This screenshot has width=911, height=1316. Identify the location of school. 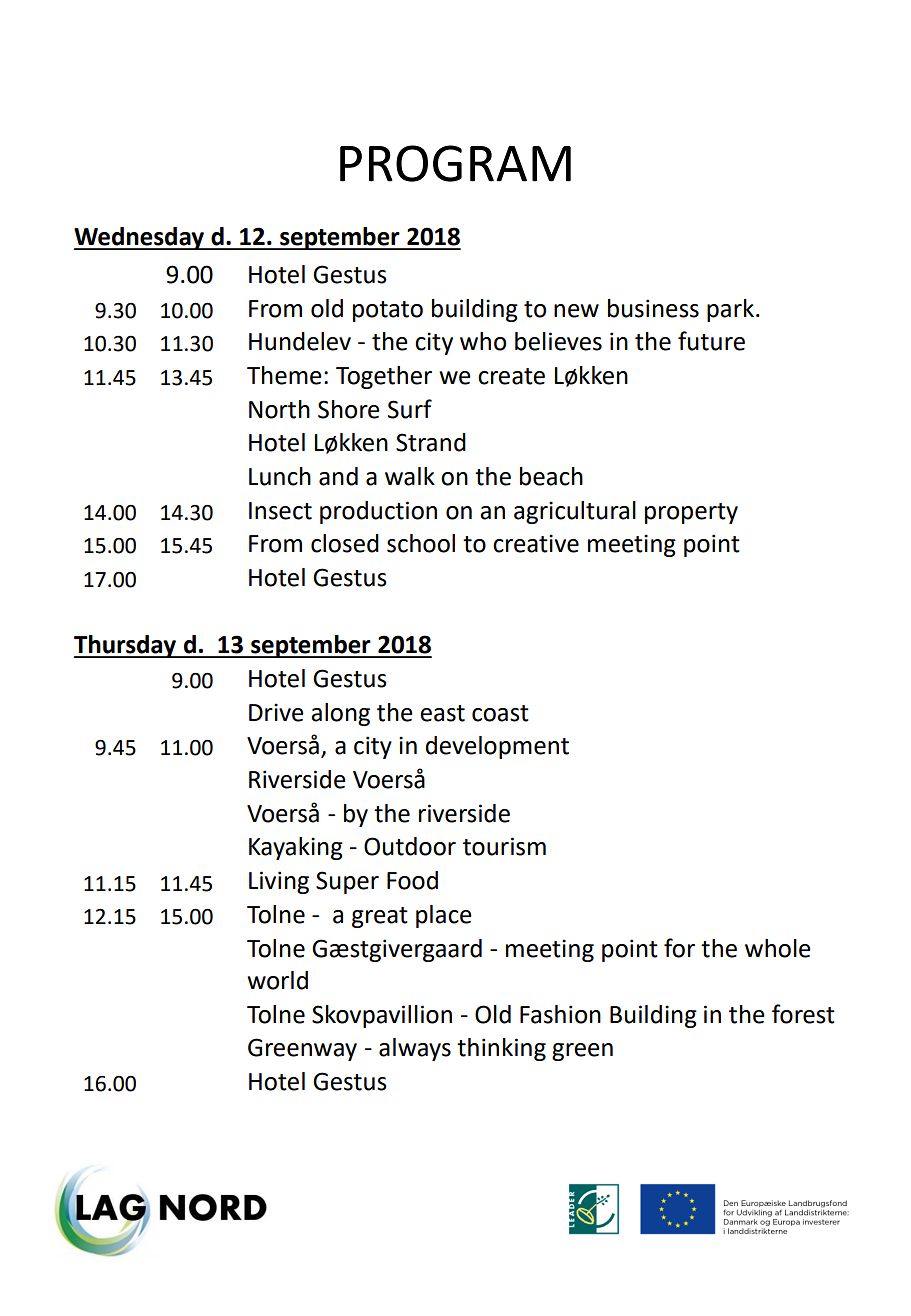
(421, 543).
